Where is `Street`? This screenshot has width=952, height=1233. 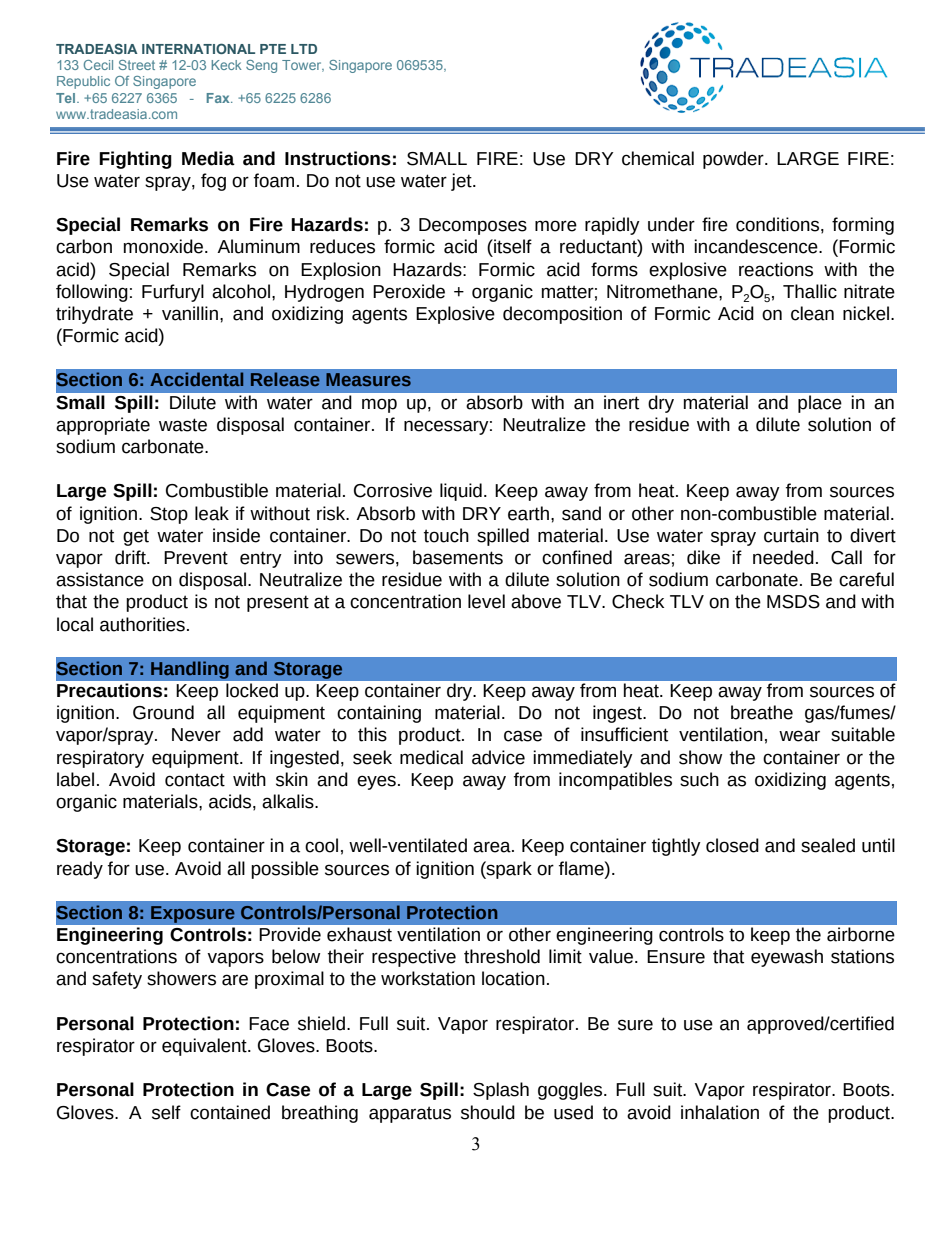 Street is located at coordinates (137, 65).
